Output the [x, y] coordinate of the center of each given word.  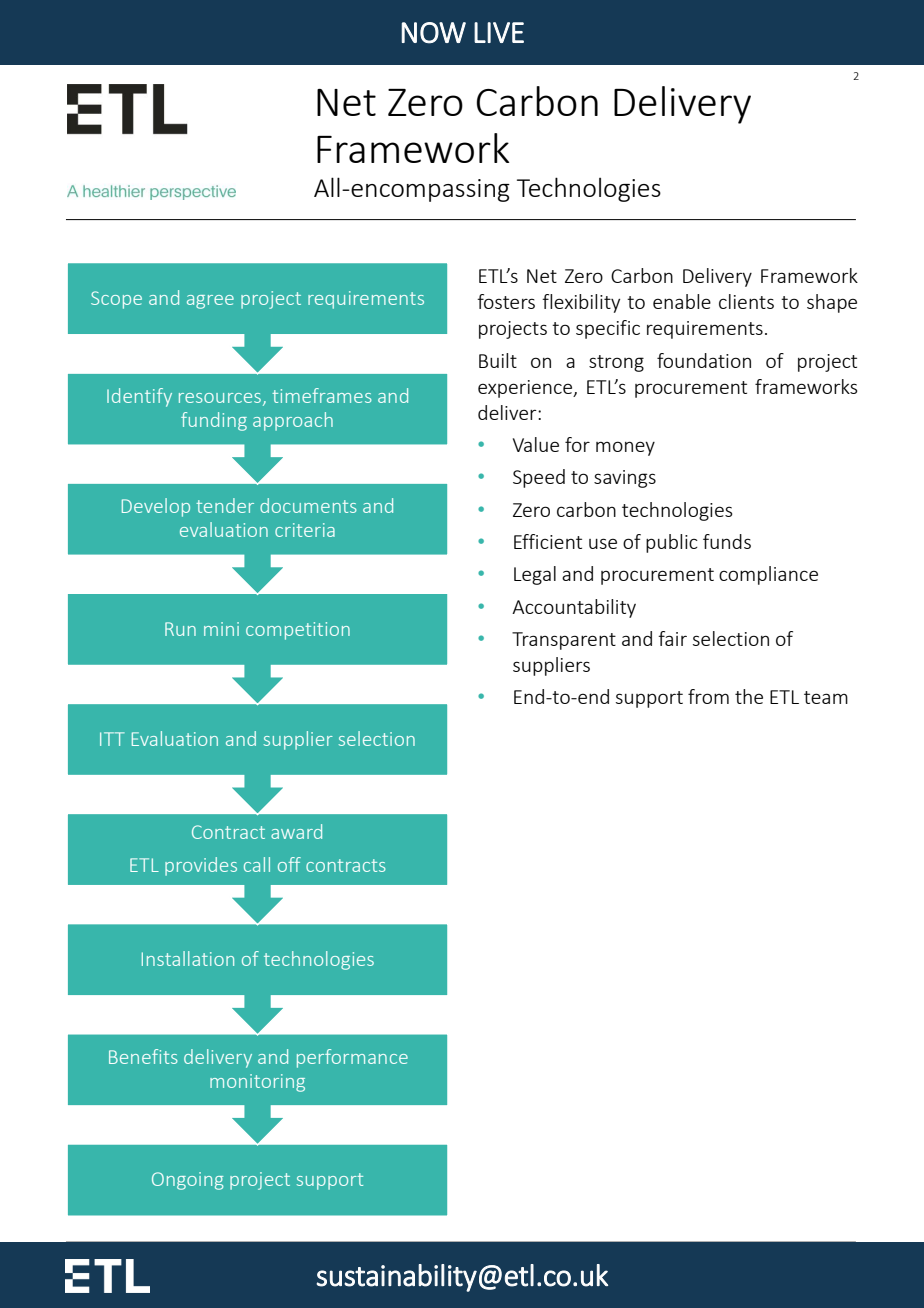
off [289, 864]
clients [746, 301]
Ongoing [187, 1181]
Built [498, 360]
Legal [535, 575]
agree [210, 302]
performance [352, 1058]
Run [180, 629]
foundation [704, 360]
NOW [433, 33]
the [749, 696]
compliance [768, 575]
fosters [506, 301]
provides [201, 866]
